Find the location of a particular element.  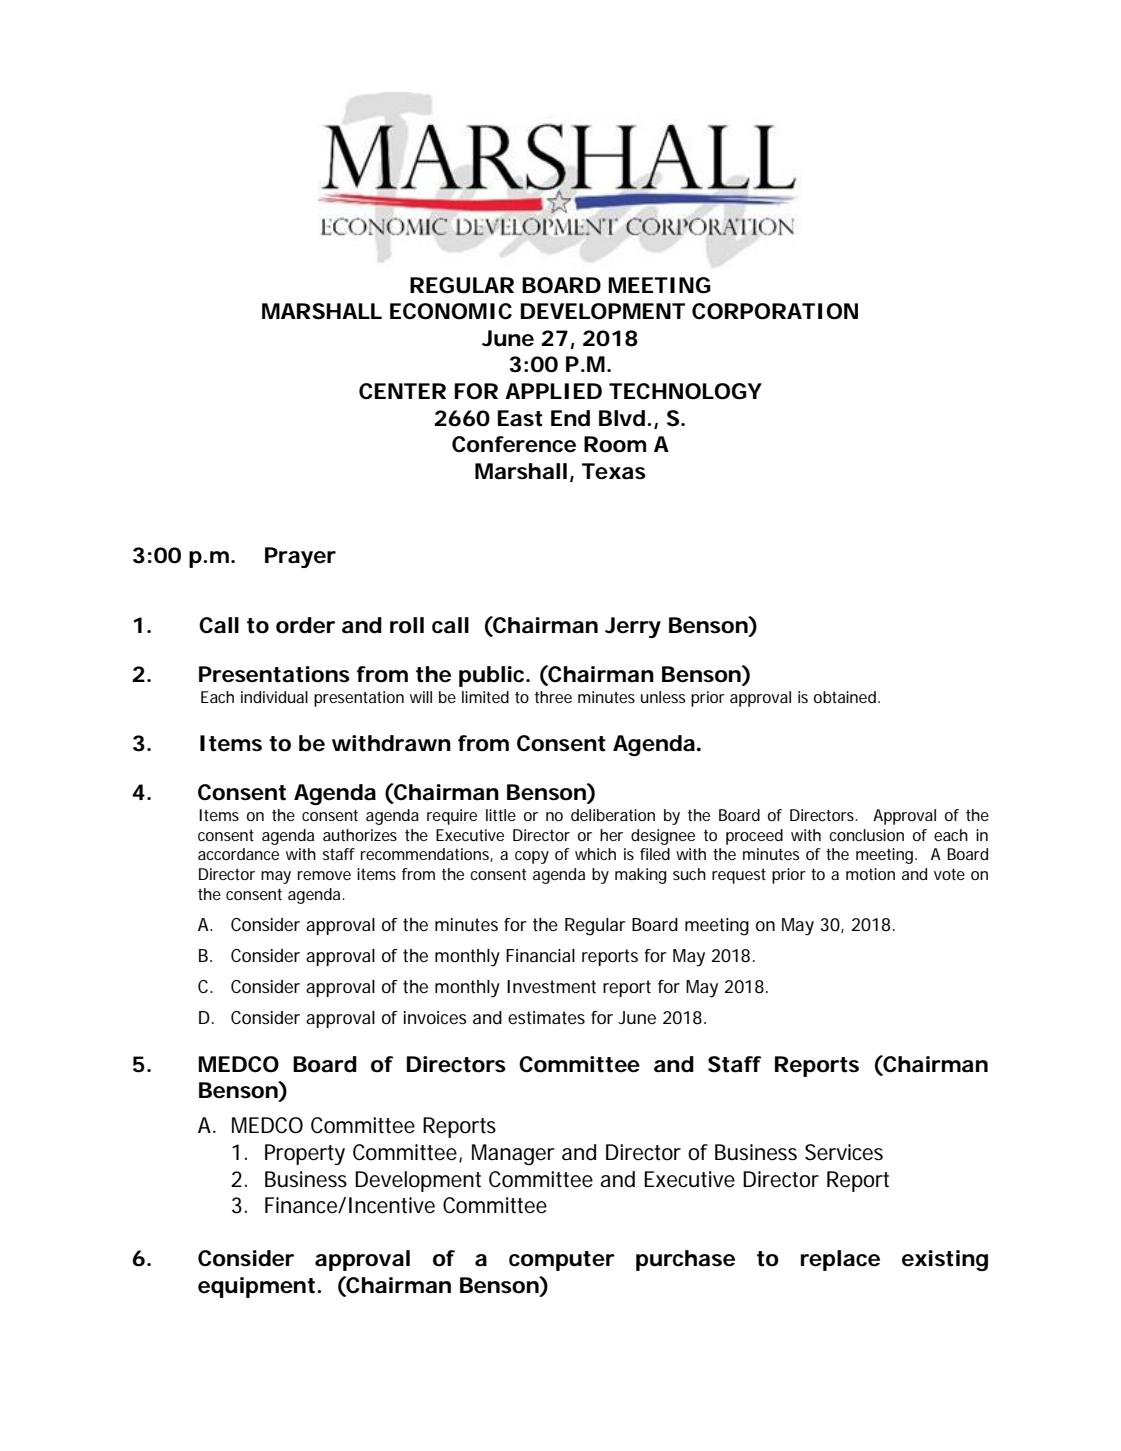

remove is located at coordinates (324, 875).
